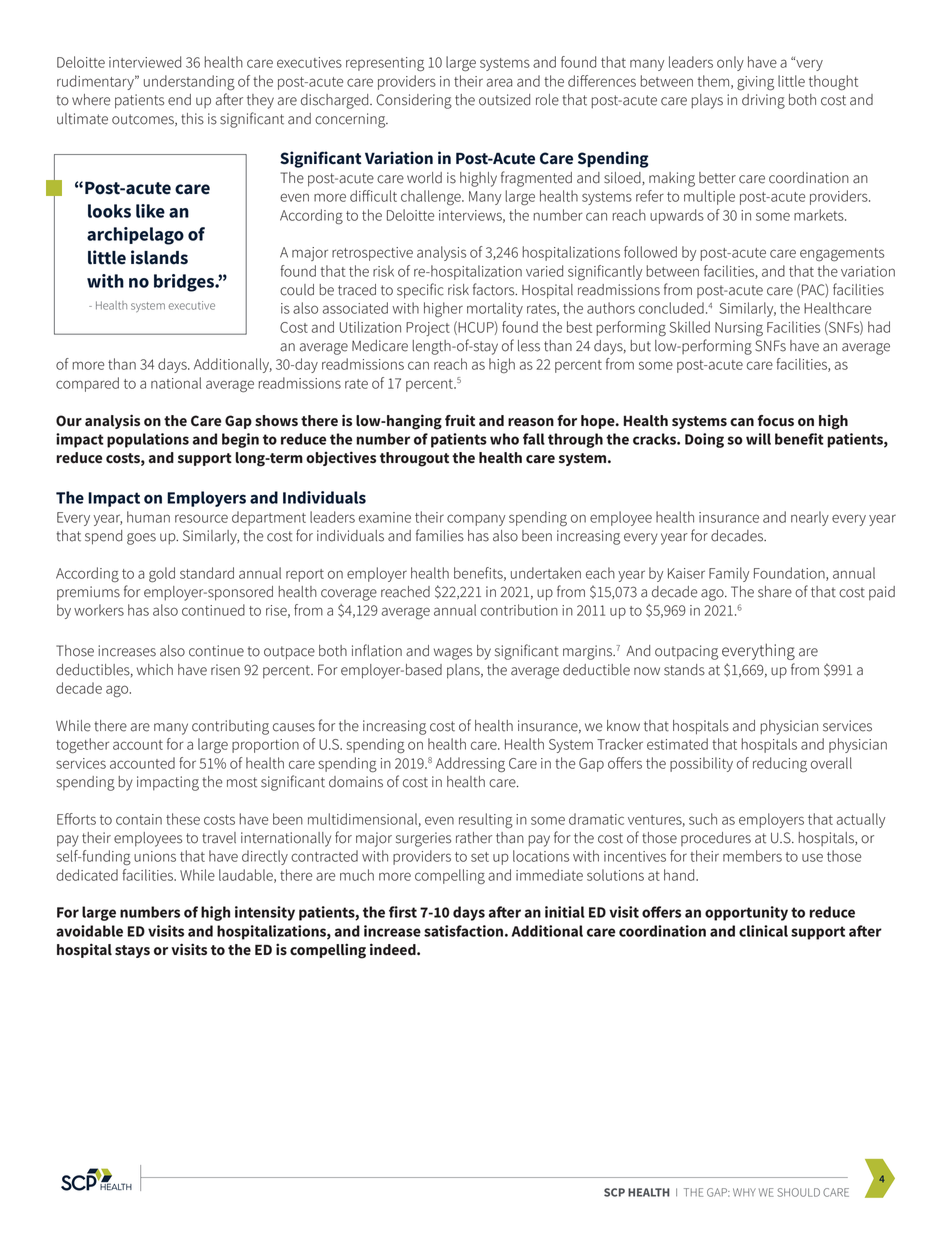 This page has width=952, height=1233. Describe the element at coordinates (453, 654) in the page. I see `wages` at that location.
